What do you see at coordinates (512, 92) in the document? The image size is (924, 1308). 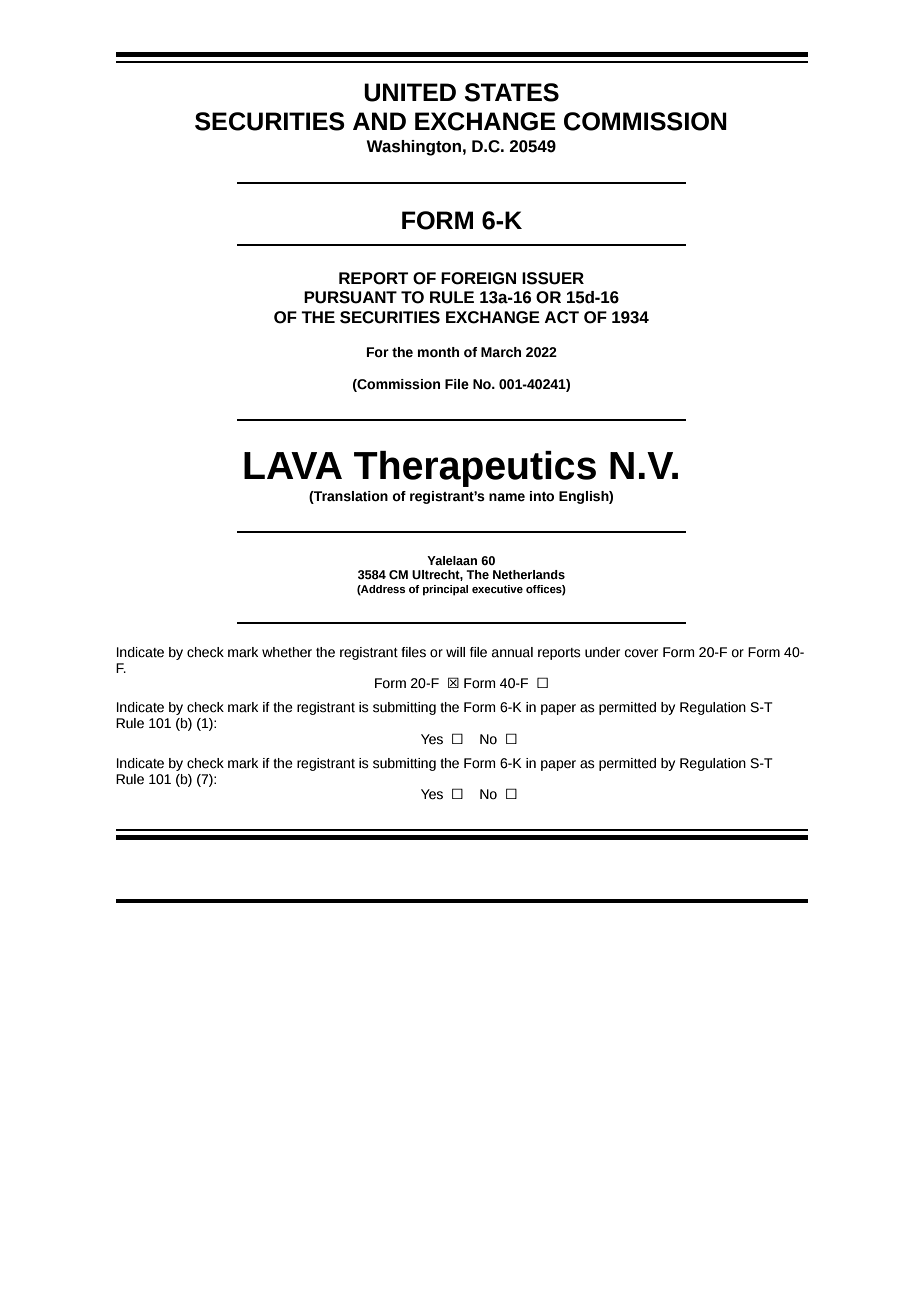 I see `STATES` at bounding box center [512, 92].
